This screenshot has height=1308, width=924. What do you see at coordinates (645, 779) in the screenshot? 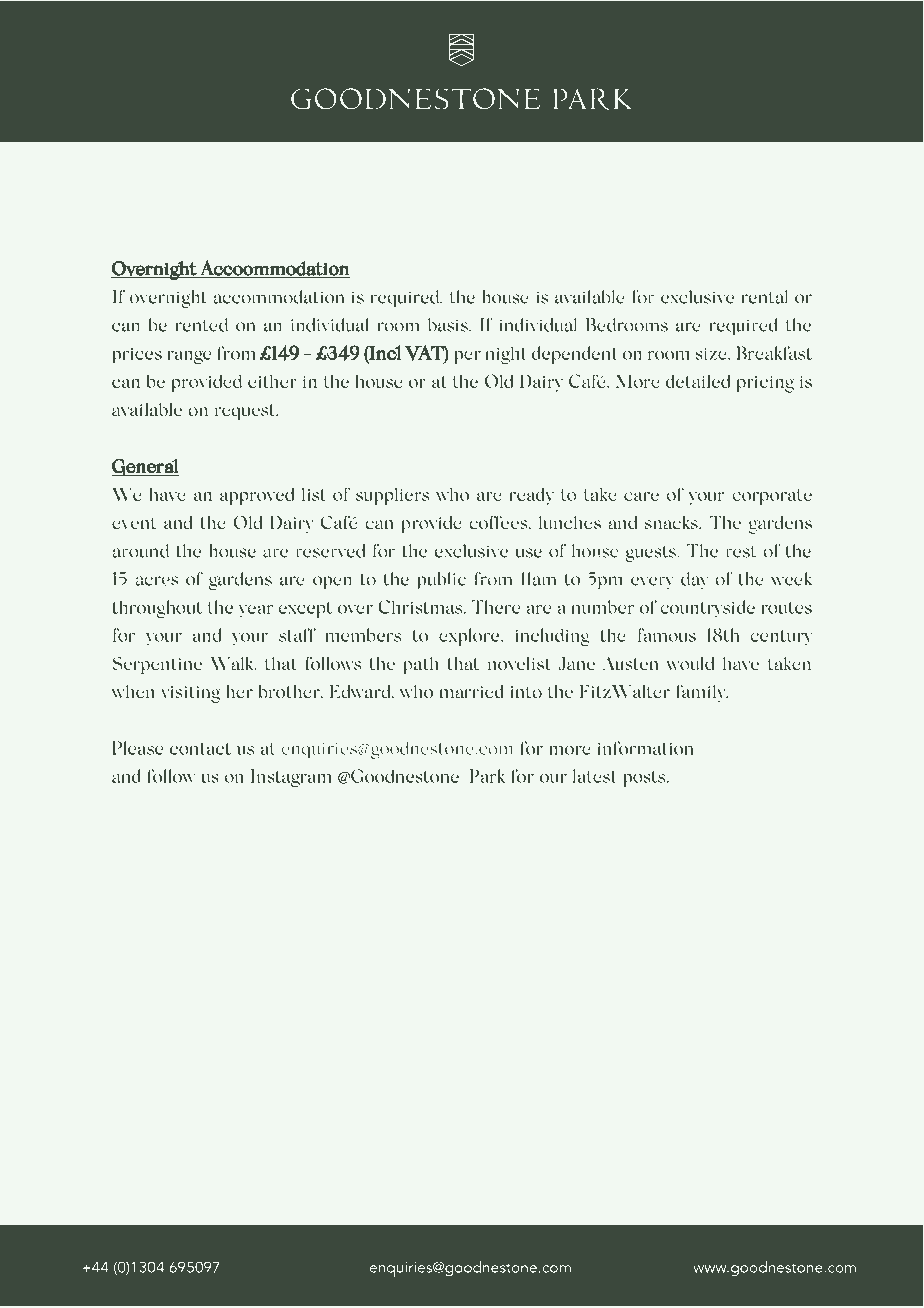
I see `posts` at bounding box center [645, 779].
